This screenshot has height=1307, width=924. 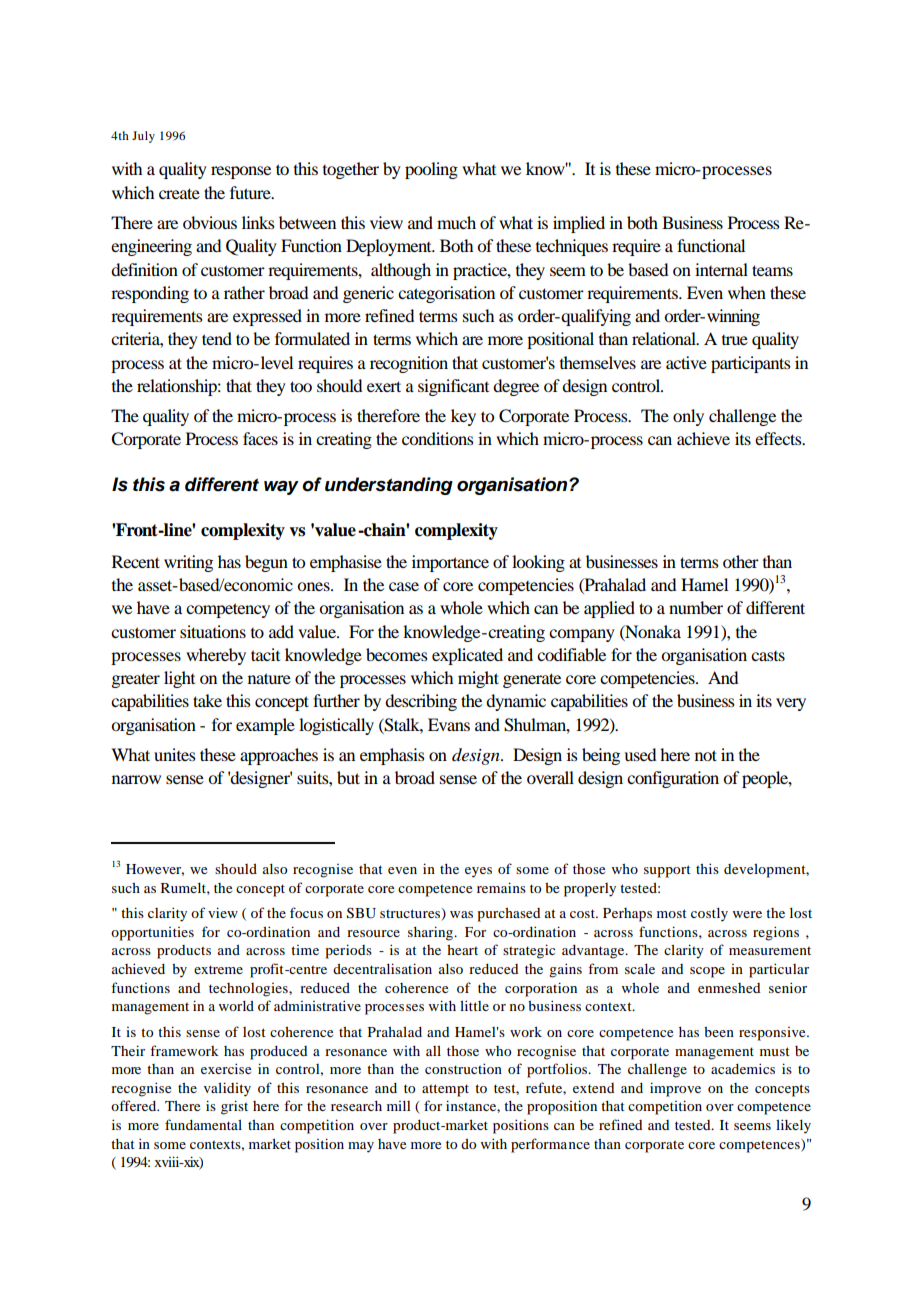 I want to click on response, so click(x=241, y=172).
